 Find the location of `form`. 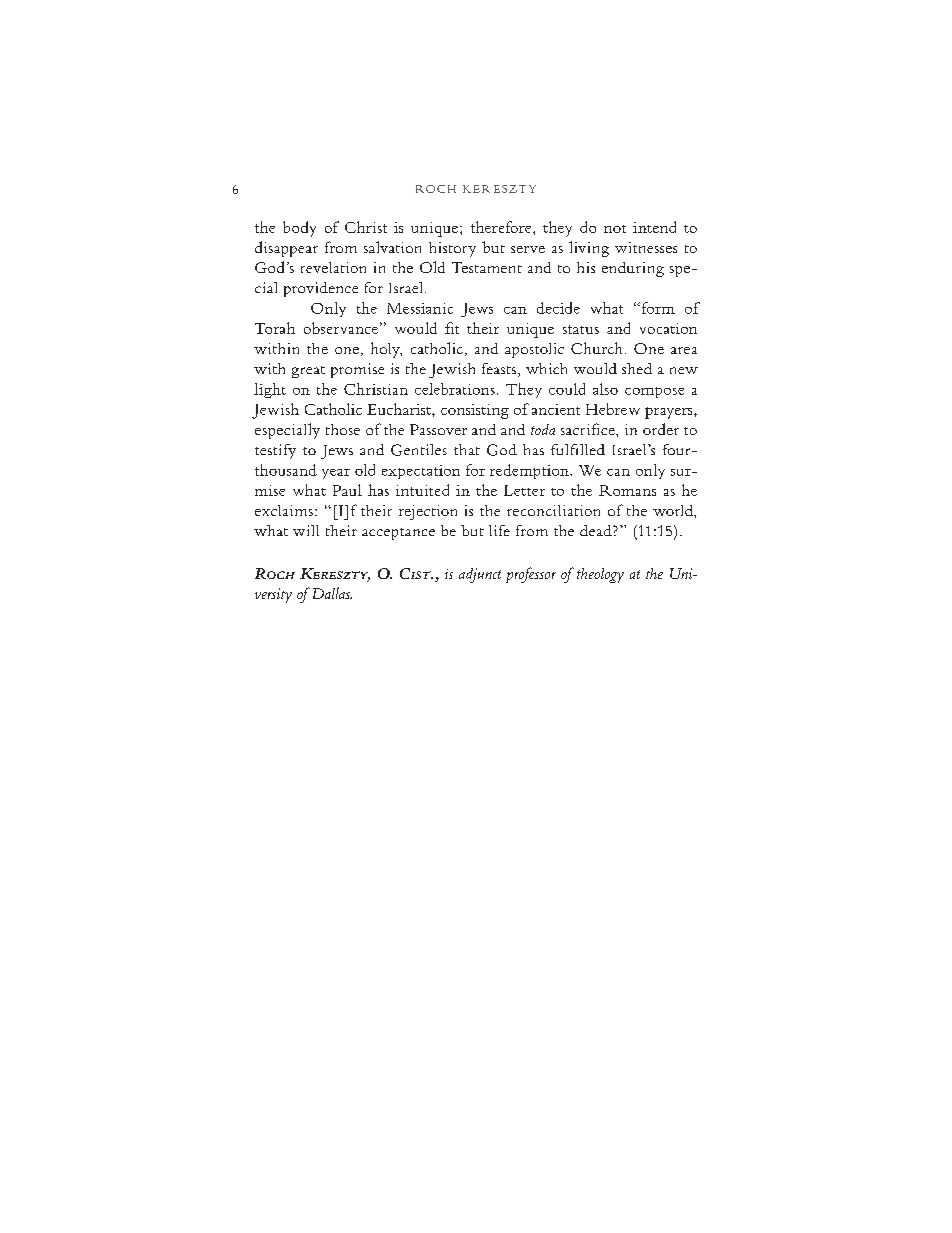

form is located at coordinates (657, 308).
